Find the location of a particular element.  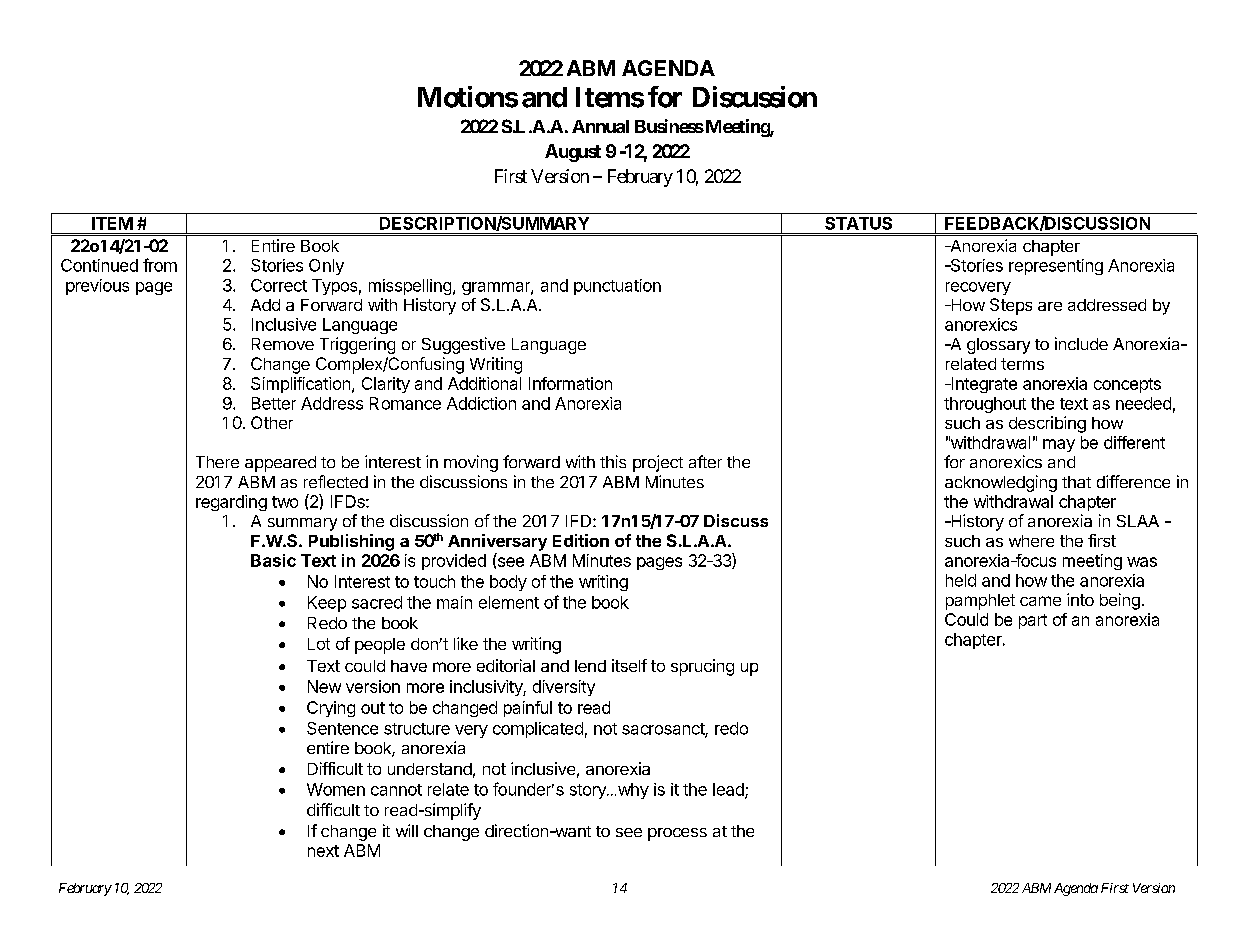

representing is located at coordinates (1056, 267).
